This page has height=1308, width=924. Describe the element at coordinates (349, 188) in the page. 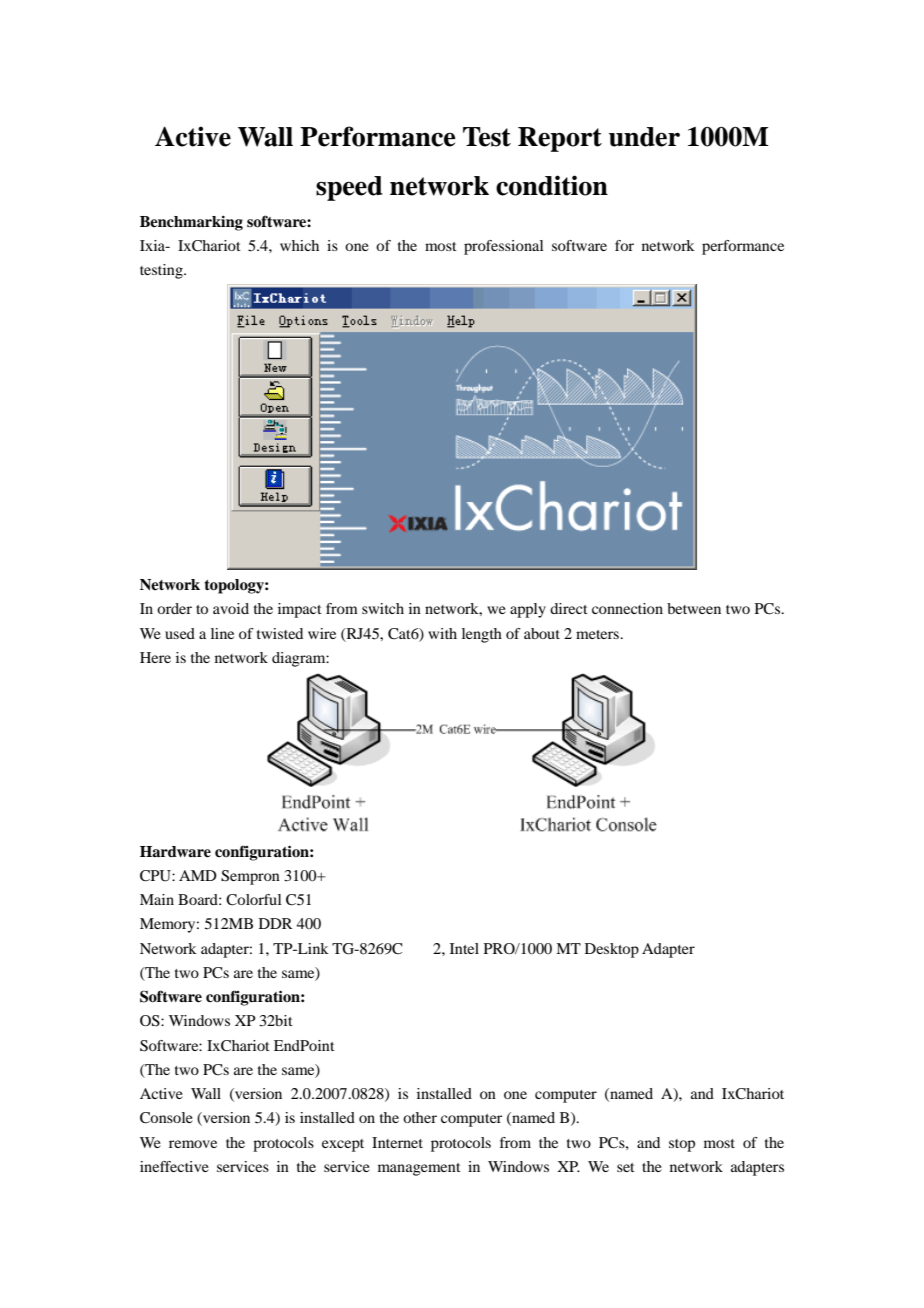

I see `speed` at that location.
